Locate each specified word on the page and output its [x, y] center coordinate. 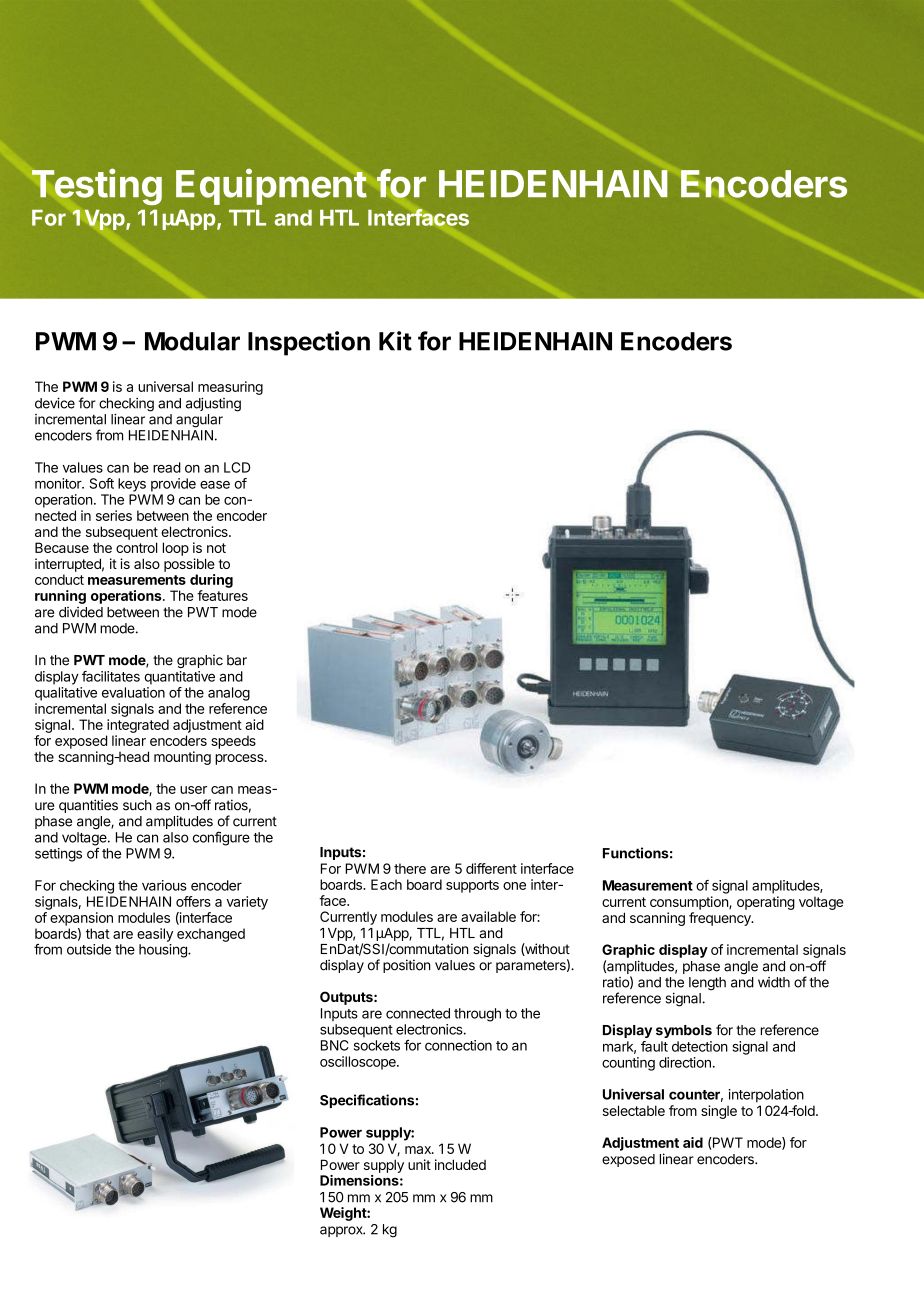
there [410, 868]
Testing [97, 186]
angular [199, 421]
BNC [335, 1045]
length [707, 984]
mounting [182, 758]
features [222, 595]
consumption [690, 903]
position [406, 966]
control [136, 547]
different [491, 868]
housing [164, 951]
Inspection [309, 343]
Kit [395, 341]
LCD [237, 467]
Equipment [271, 187]
